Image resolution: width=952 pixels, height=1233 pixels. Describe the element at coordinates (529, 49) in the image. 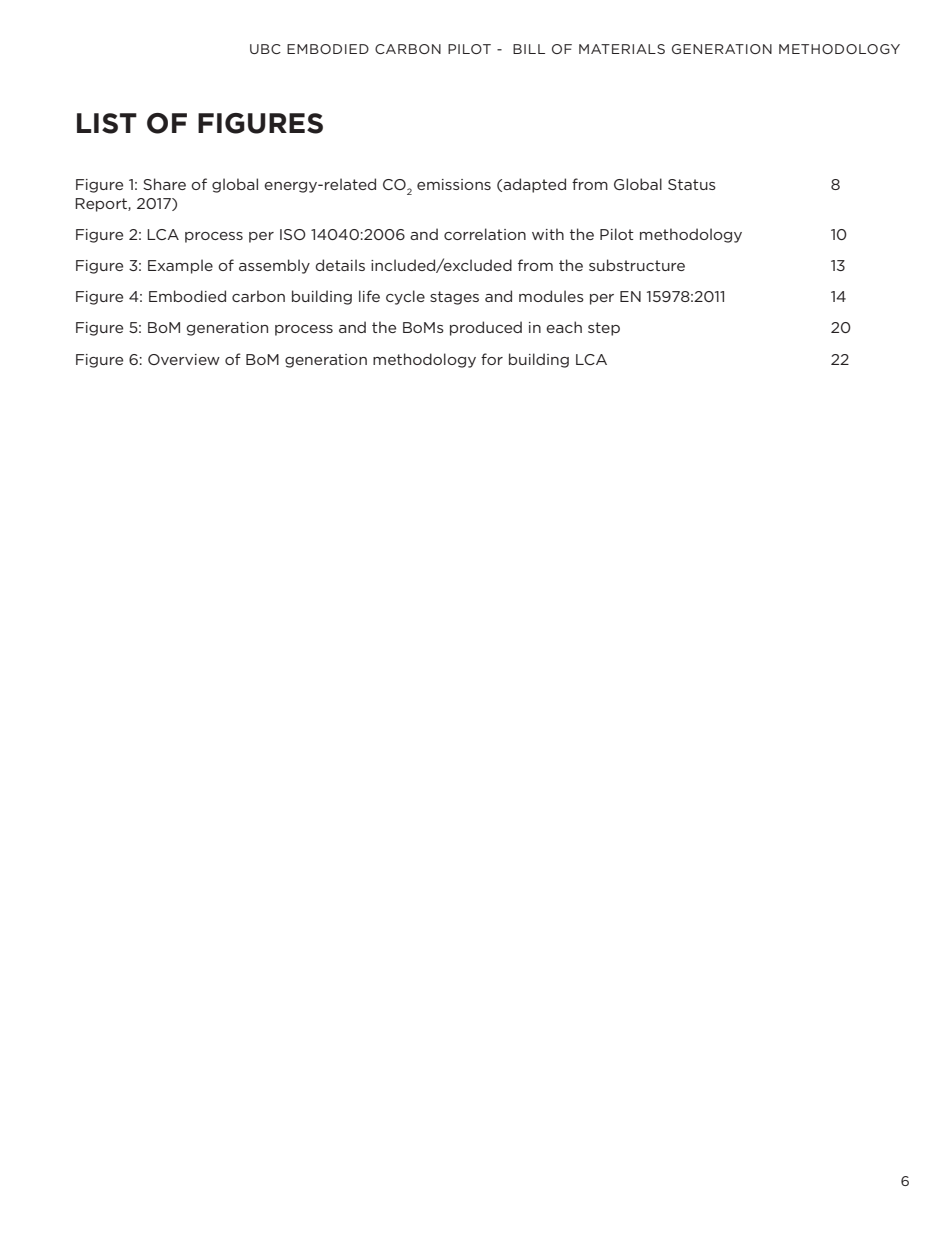

I see `BILL` at that location.
